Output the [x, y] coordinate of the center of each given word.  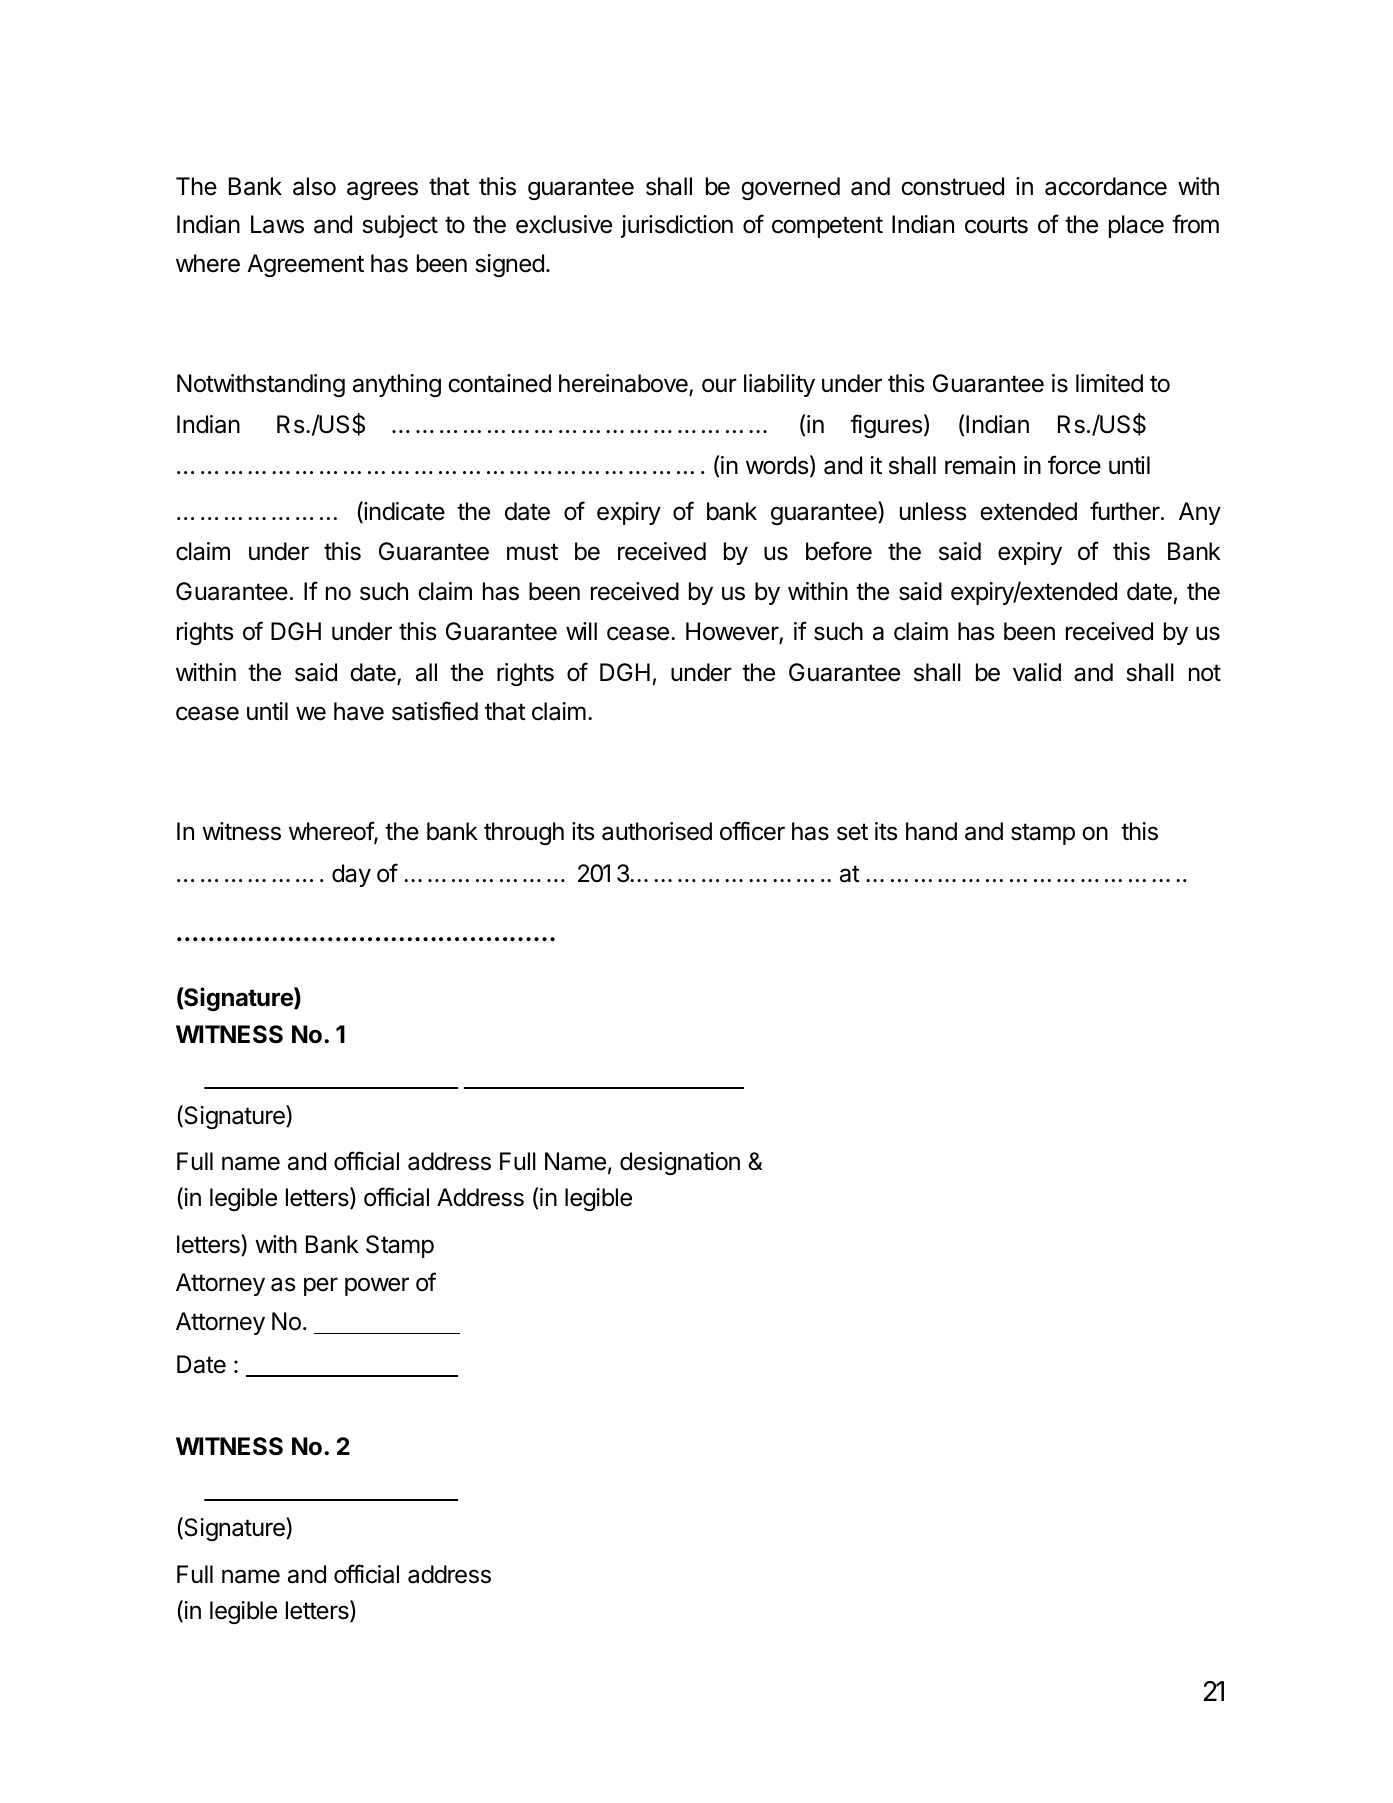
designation [680, 1163]
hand [931, 831]
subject [400, 226]
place [1136, 226]
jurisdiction [677, 226]
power [377, 1286]
